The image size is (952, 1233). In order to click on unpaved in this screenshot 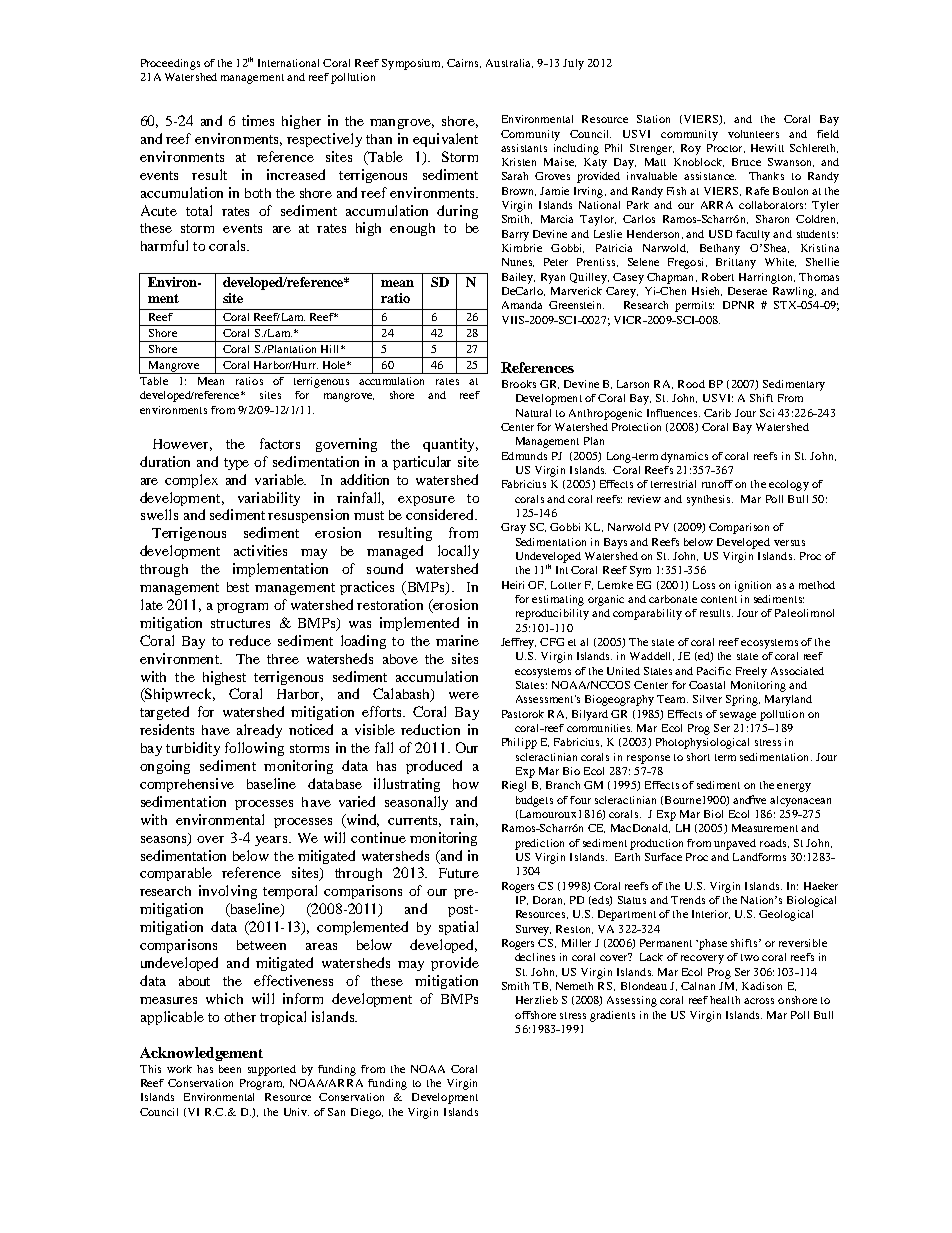, I will do `click(735, 844)`.
